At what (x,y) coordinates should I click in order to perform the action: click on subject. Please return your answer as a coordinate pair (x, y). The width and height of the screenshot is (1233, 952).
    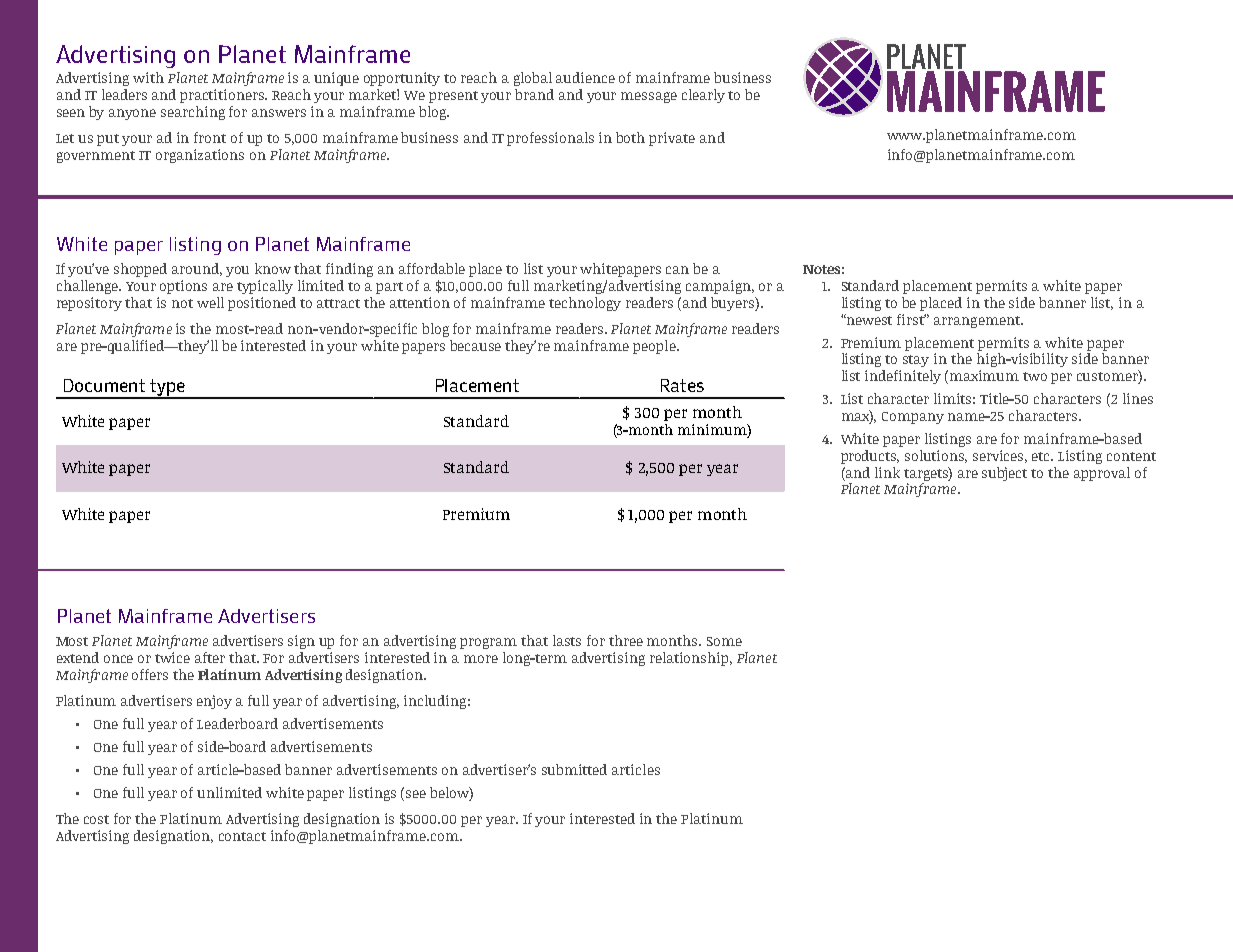
    Looking at the image, I should click on (1004, 474).
